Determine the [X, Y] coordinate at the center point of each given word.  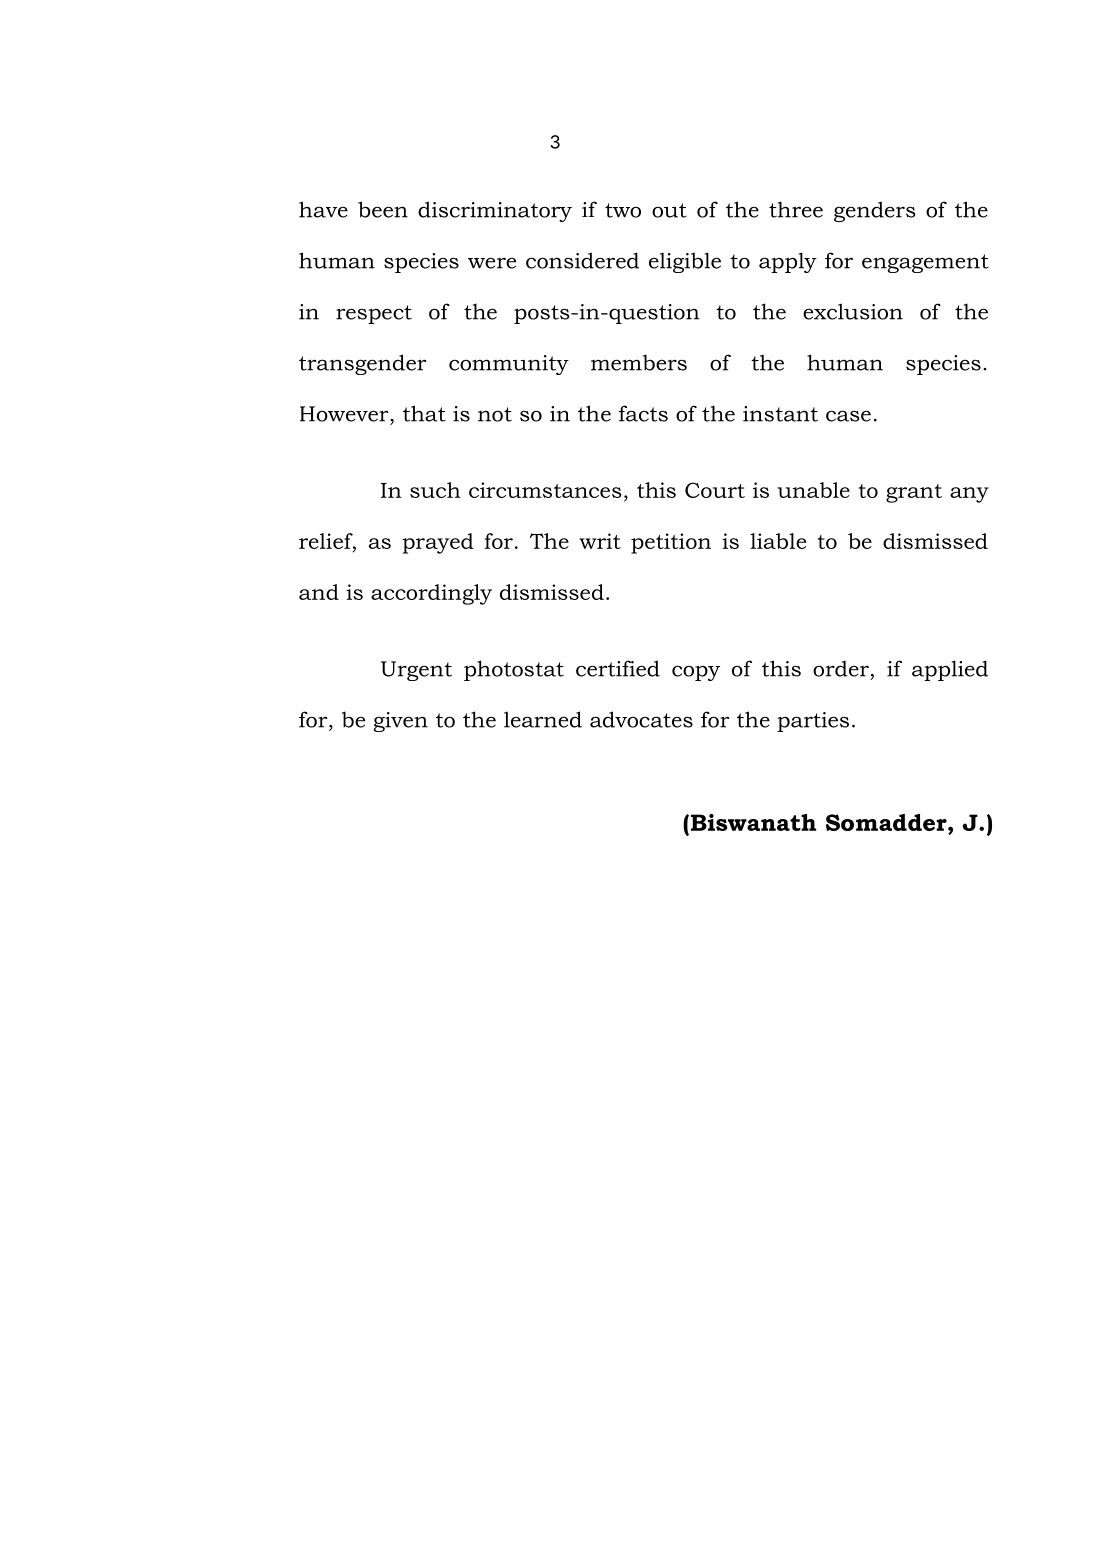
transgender [362, 364]
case [848, 416]
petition [671, 543]
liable [778, 541]
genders [875, 211]
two [623, 210]
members [639, 362]
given [400, 722]
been [383, 209]
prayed [438, 543]
